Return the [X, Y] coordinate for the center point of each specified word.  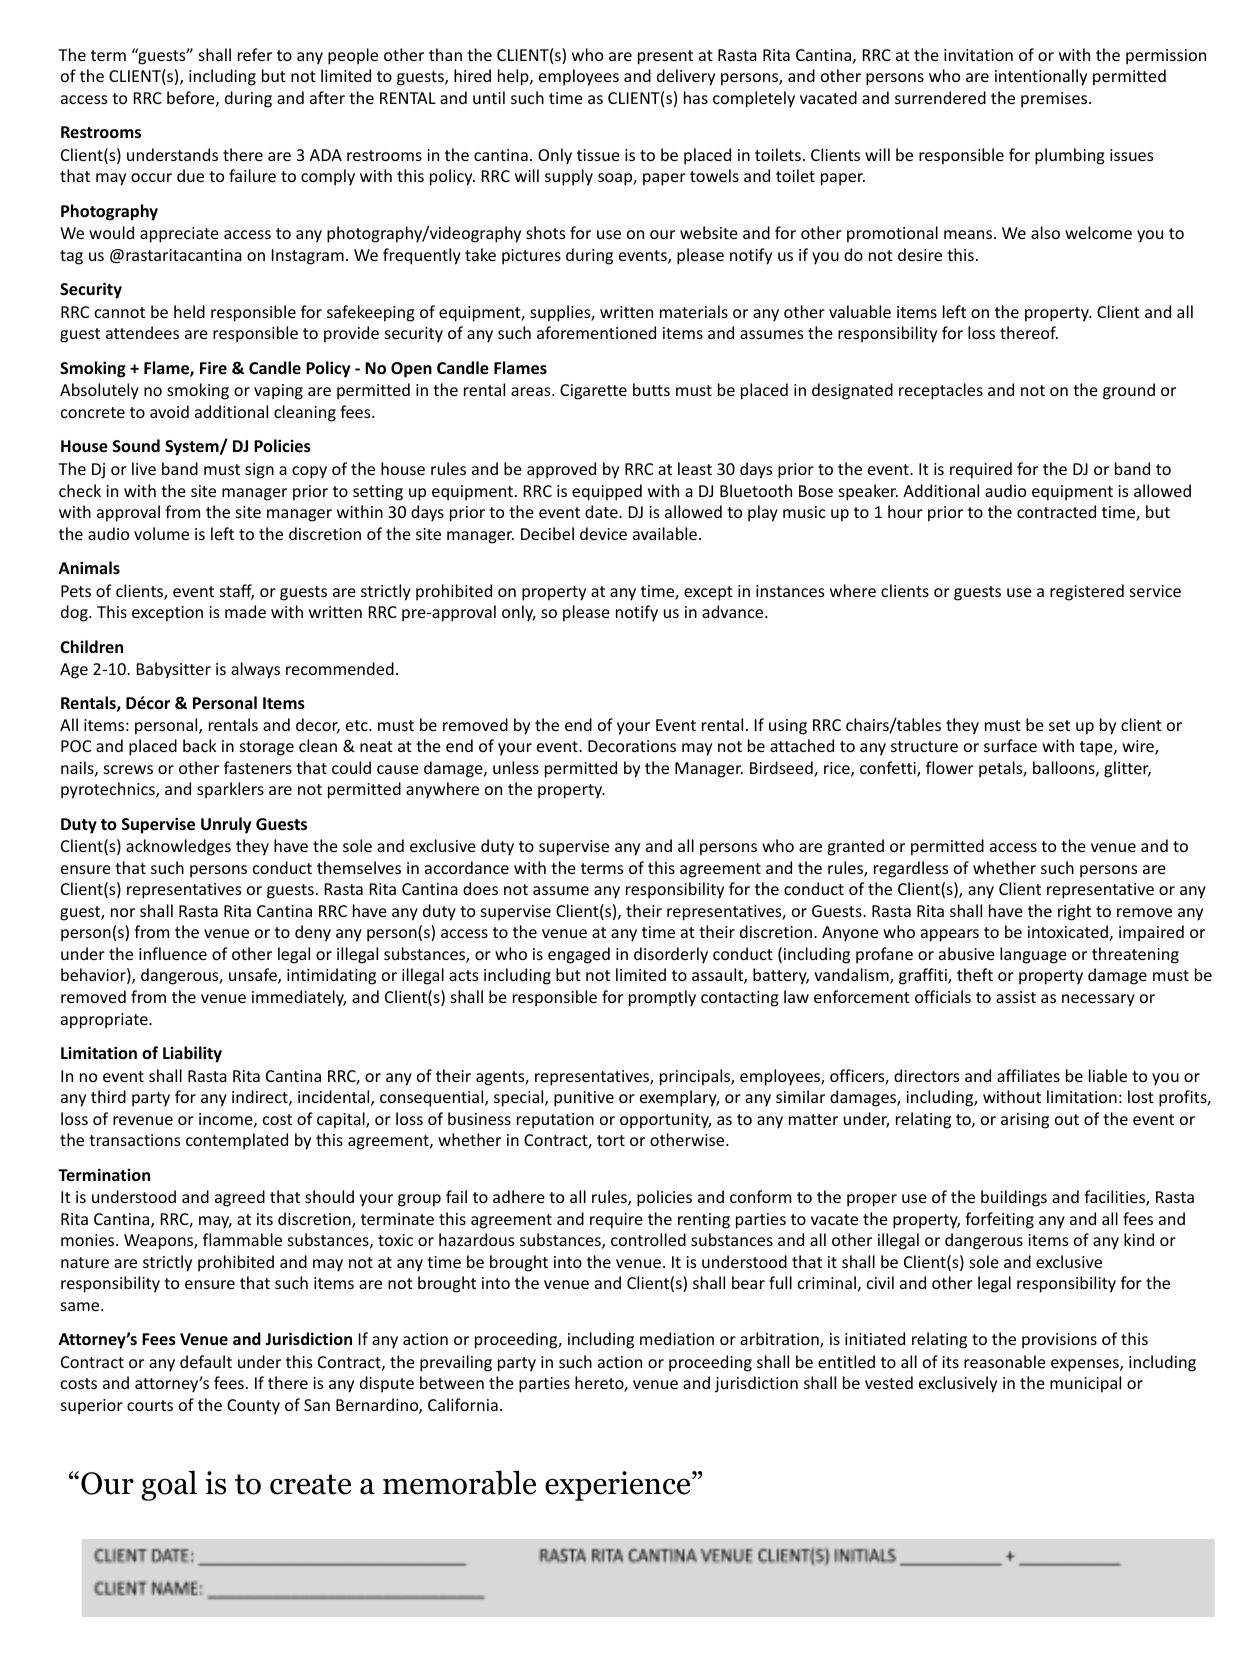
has [696, 97]
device [603, 533]
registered [1087, 592]
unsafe [254, 976]
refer [255, 54]
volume [161, 533]
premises [1055, 100]
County [253, 1407]
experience [617, 1486]
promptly [662, 998]
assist [1016, 997]
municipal [1085, 1384]
